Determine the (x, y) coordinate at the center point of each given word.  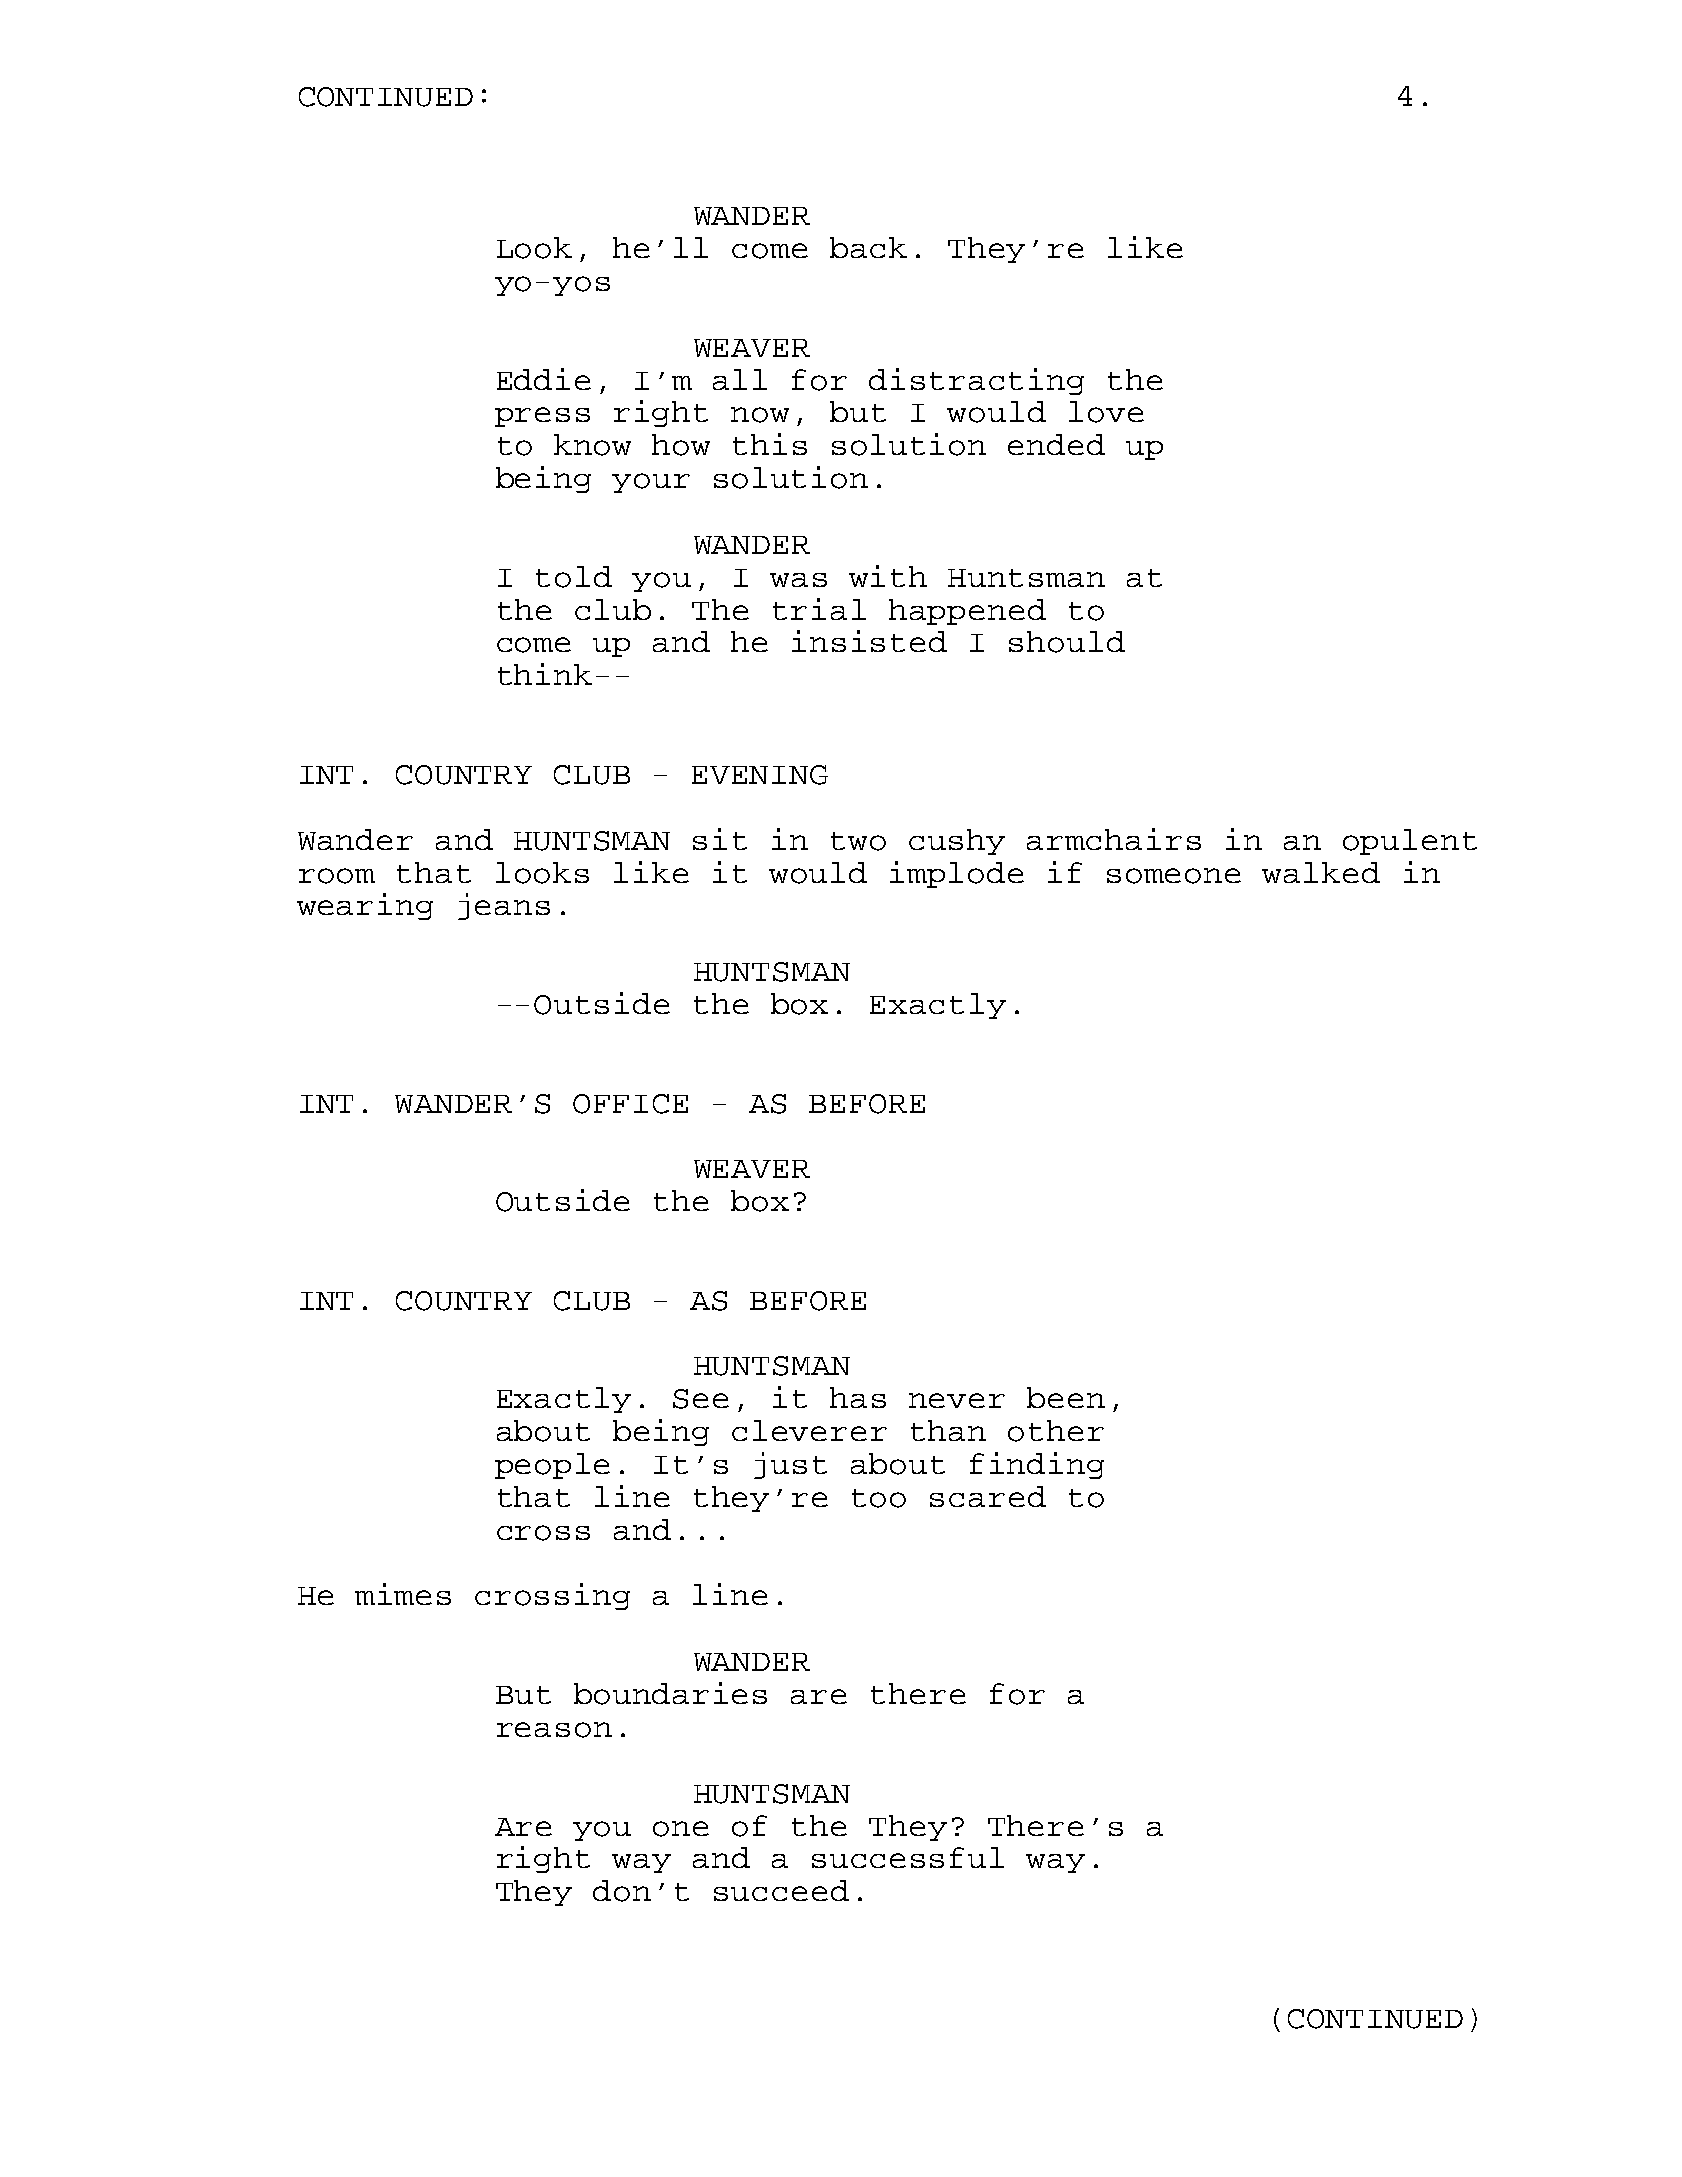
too (879, 1498)
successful (908, 1857)
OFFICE (630, 1104)
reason (554, 1730)
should (1067, 642)
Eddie (544, 379)
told (574, 577)
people (552, 1466)
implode (957, 874)
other (1056, 1431)
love (1106, 412)
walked (1321, 872)
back (868, 247)
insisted (869, 641)
